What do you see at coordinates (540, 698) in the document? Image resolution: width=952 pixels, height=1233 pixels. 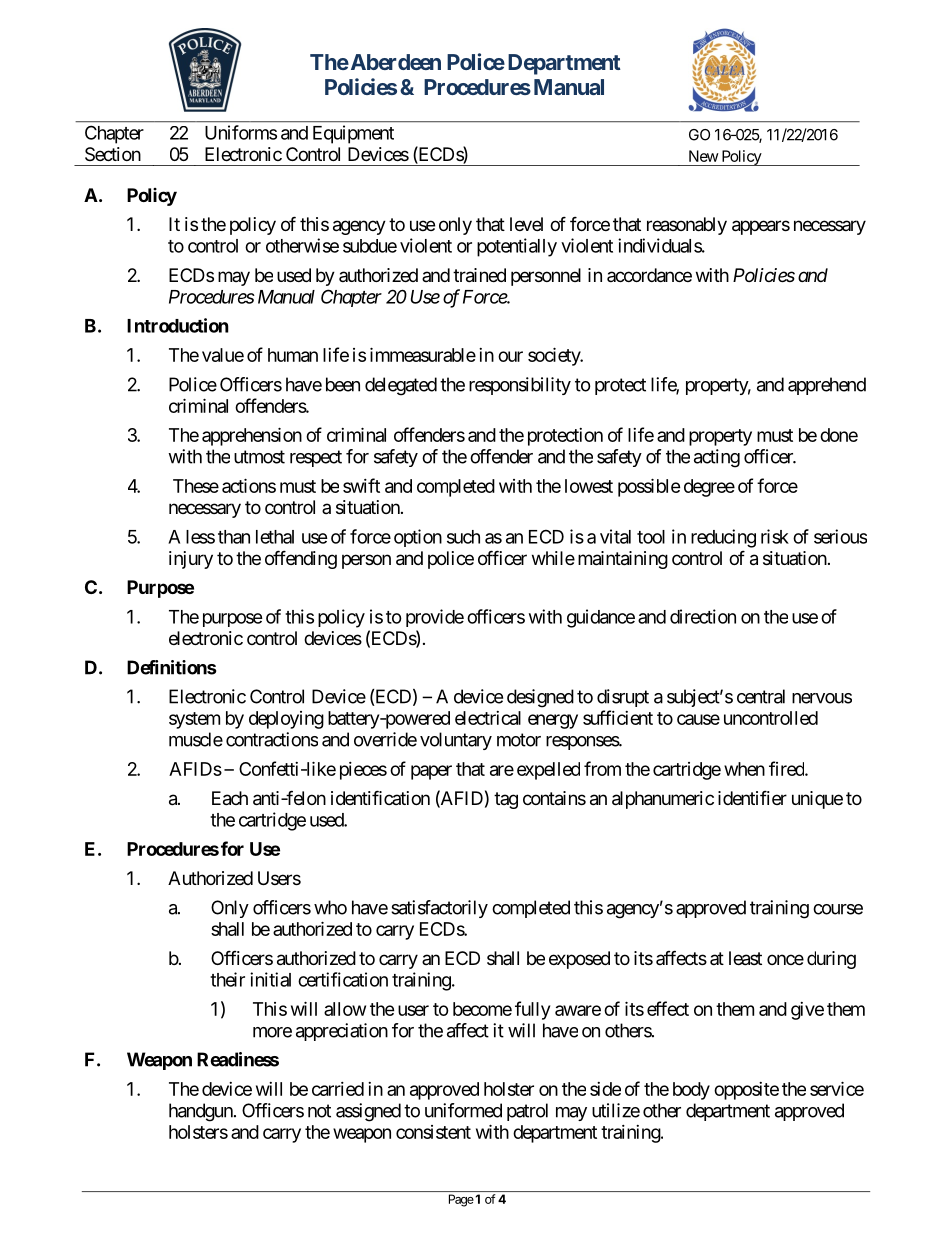 I see `designed` at bounding box center [540, 698].
